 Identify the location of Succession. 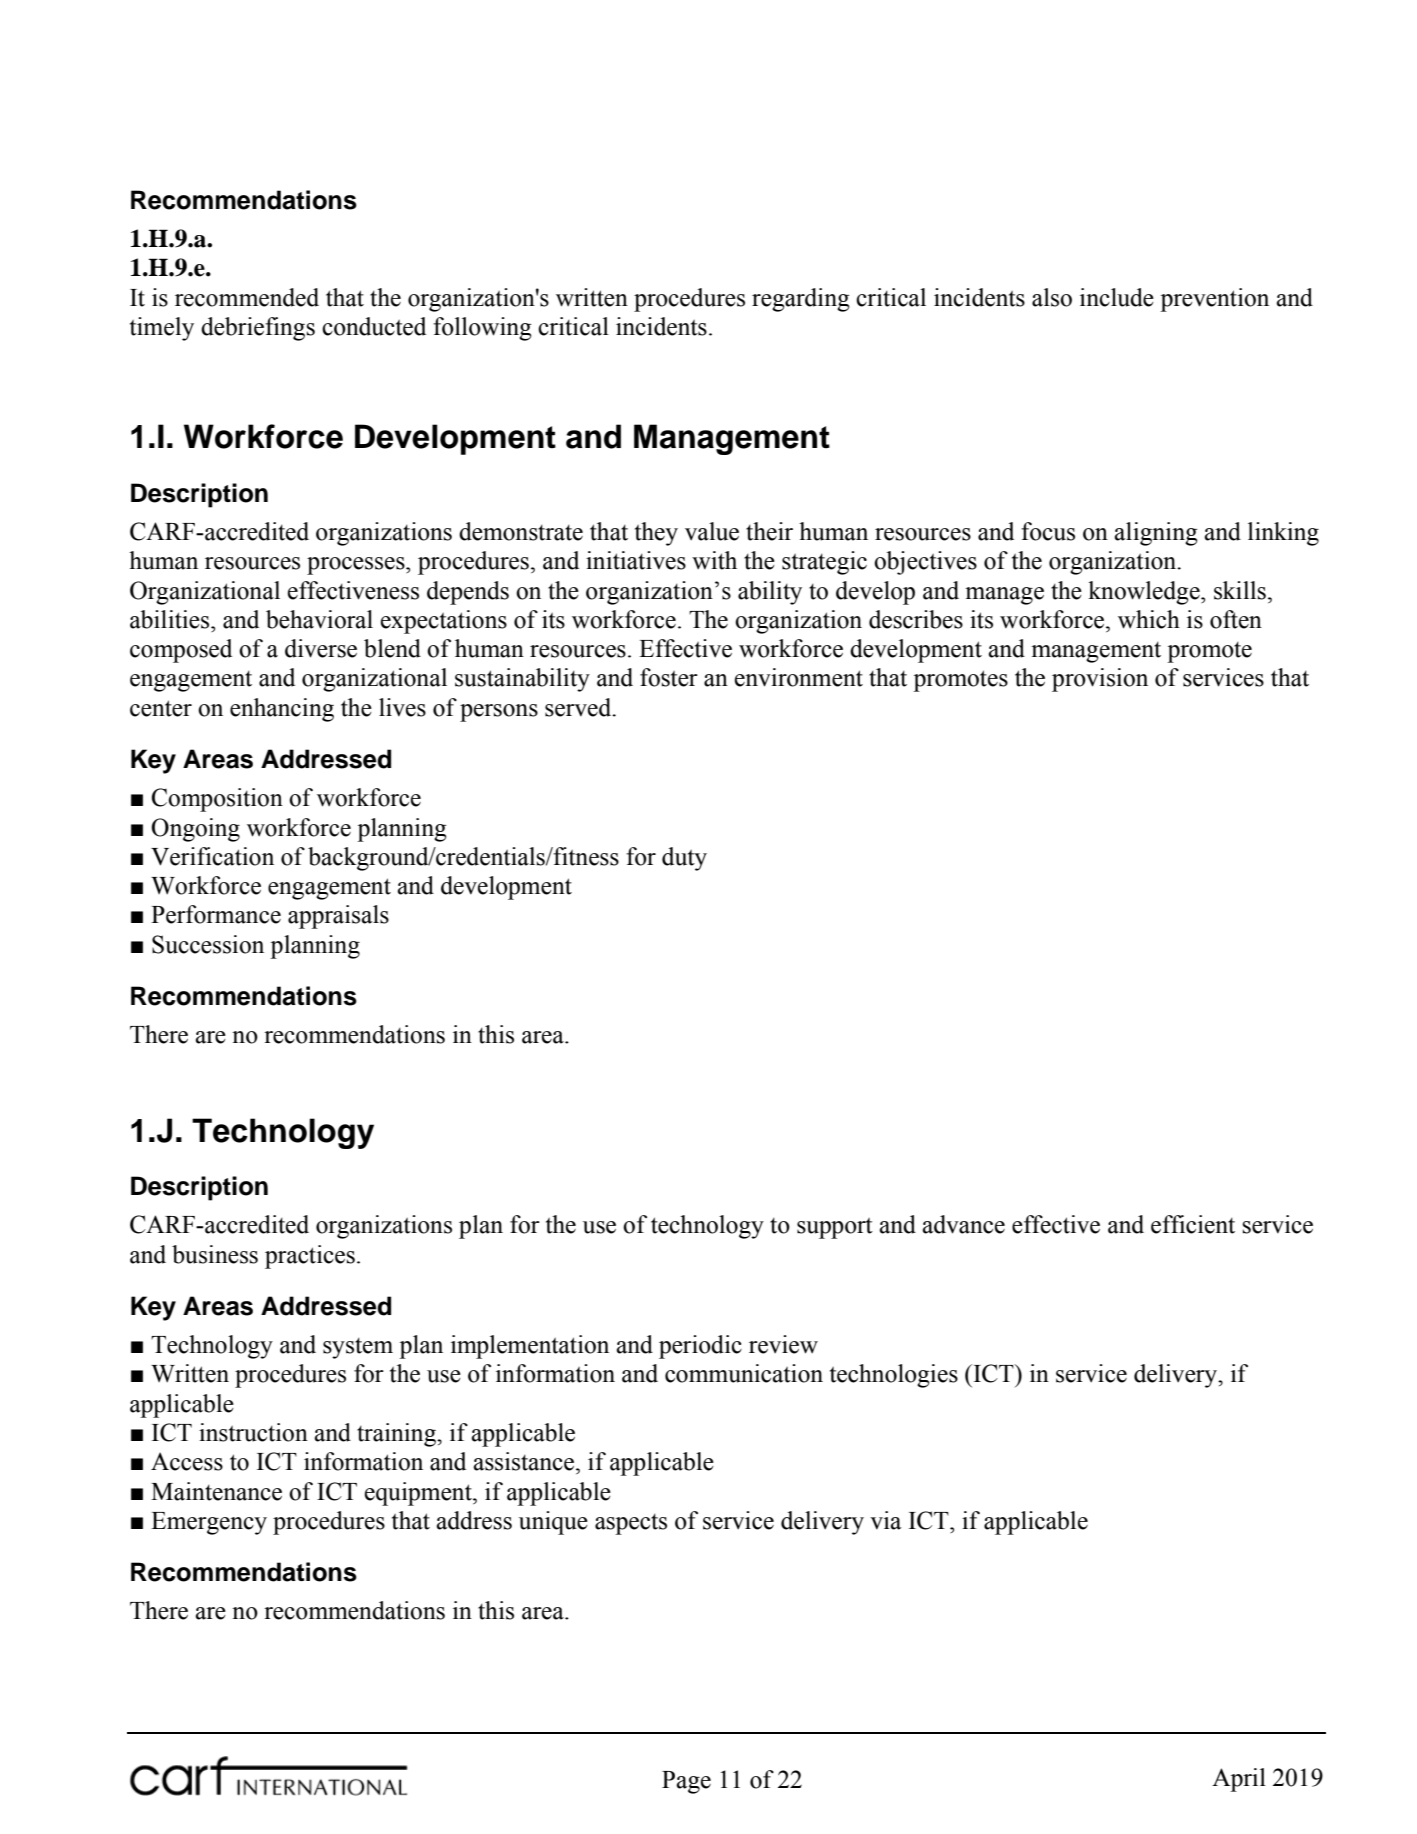
(208, 944).
